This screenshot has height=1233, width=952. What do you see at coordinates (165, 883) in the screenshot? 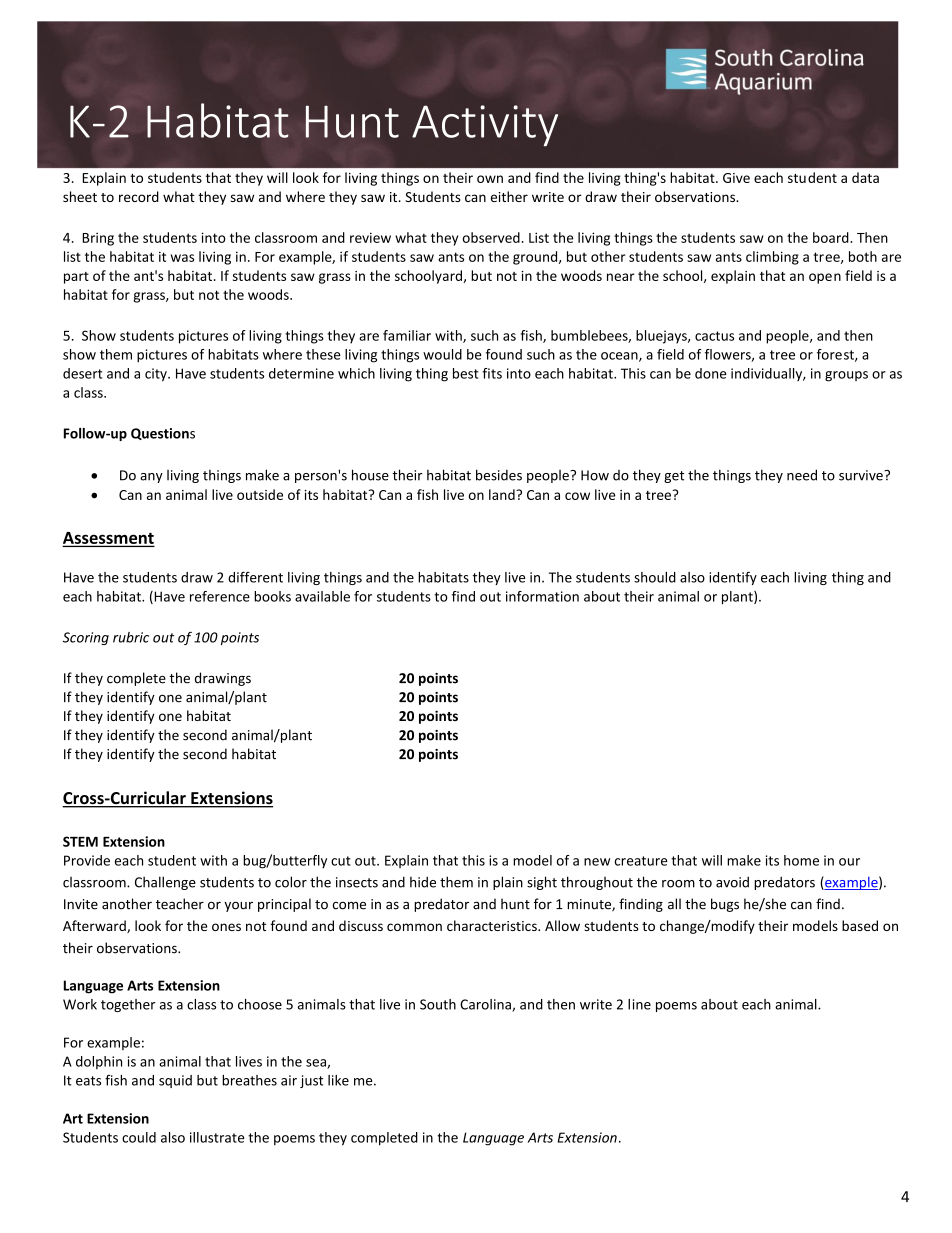
I see `Challenge` at bounding box center [165, 883].
